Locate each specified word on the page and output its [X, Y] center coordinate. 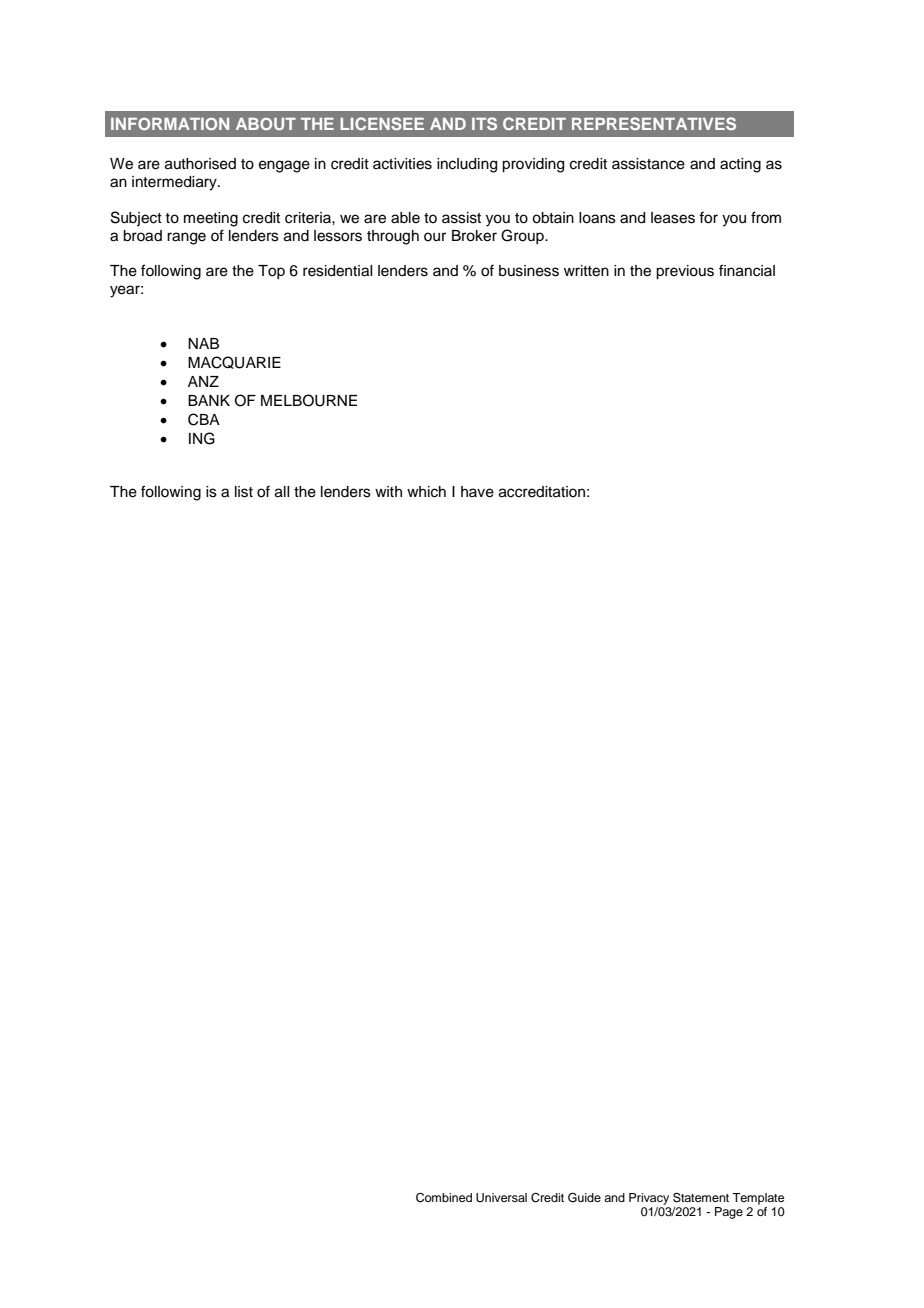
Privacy [649, 1199]
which [426, 492]
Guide [584, 1198]
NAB [203, 343]
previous [685, 272]
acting [740, 165]
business [529, 271]
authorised [200, 164]
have [477, 492]
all [282, 492]
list [244, 492]
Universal [501, 1198]
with [388, 491]
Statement [701, 1198]
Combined [444, 1198]
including [467, 165]
